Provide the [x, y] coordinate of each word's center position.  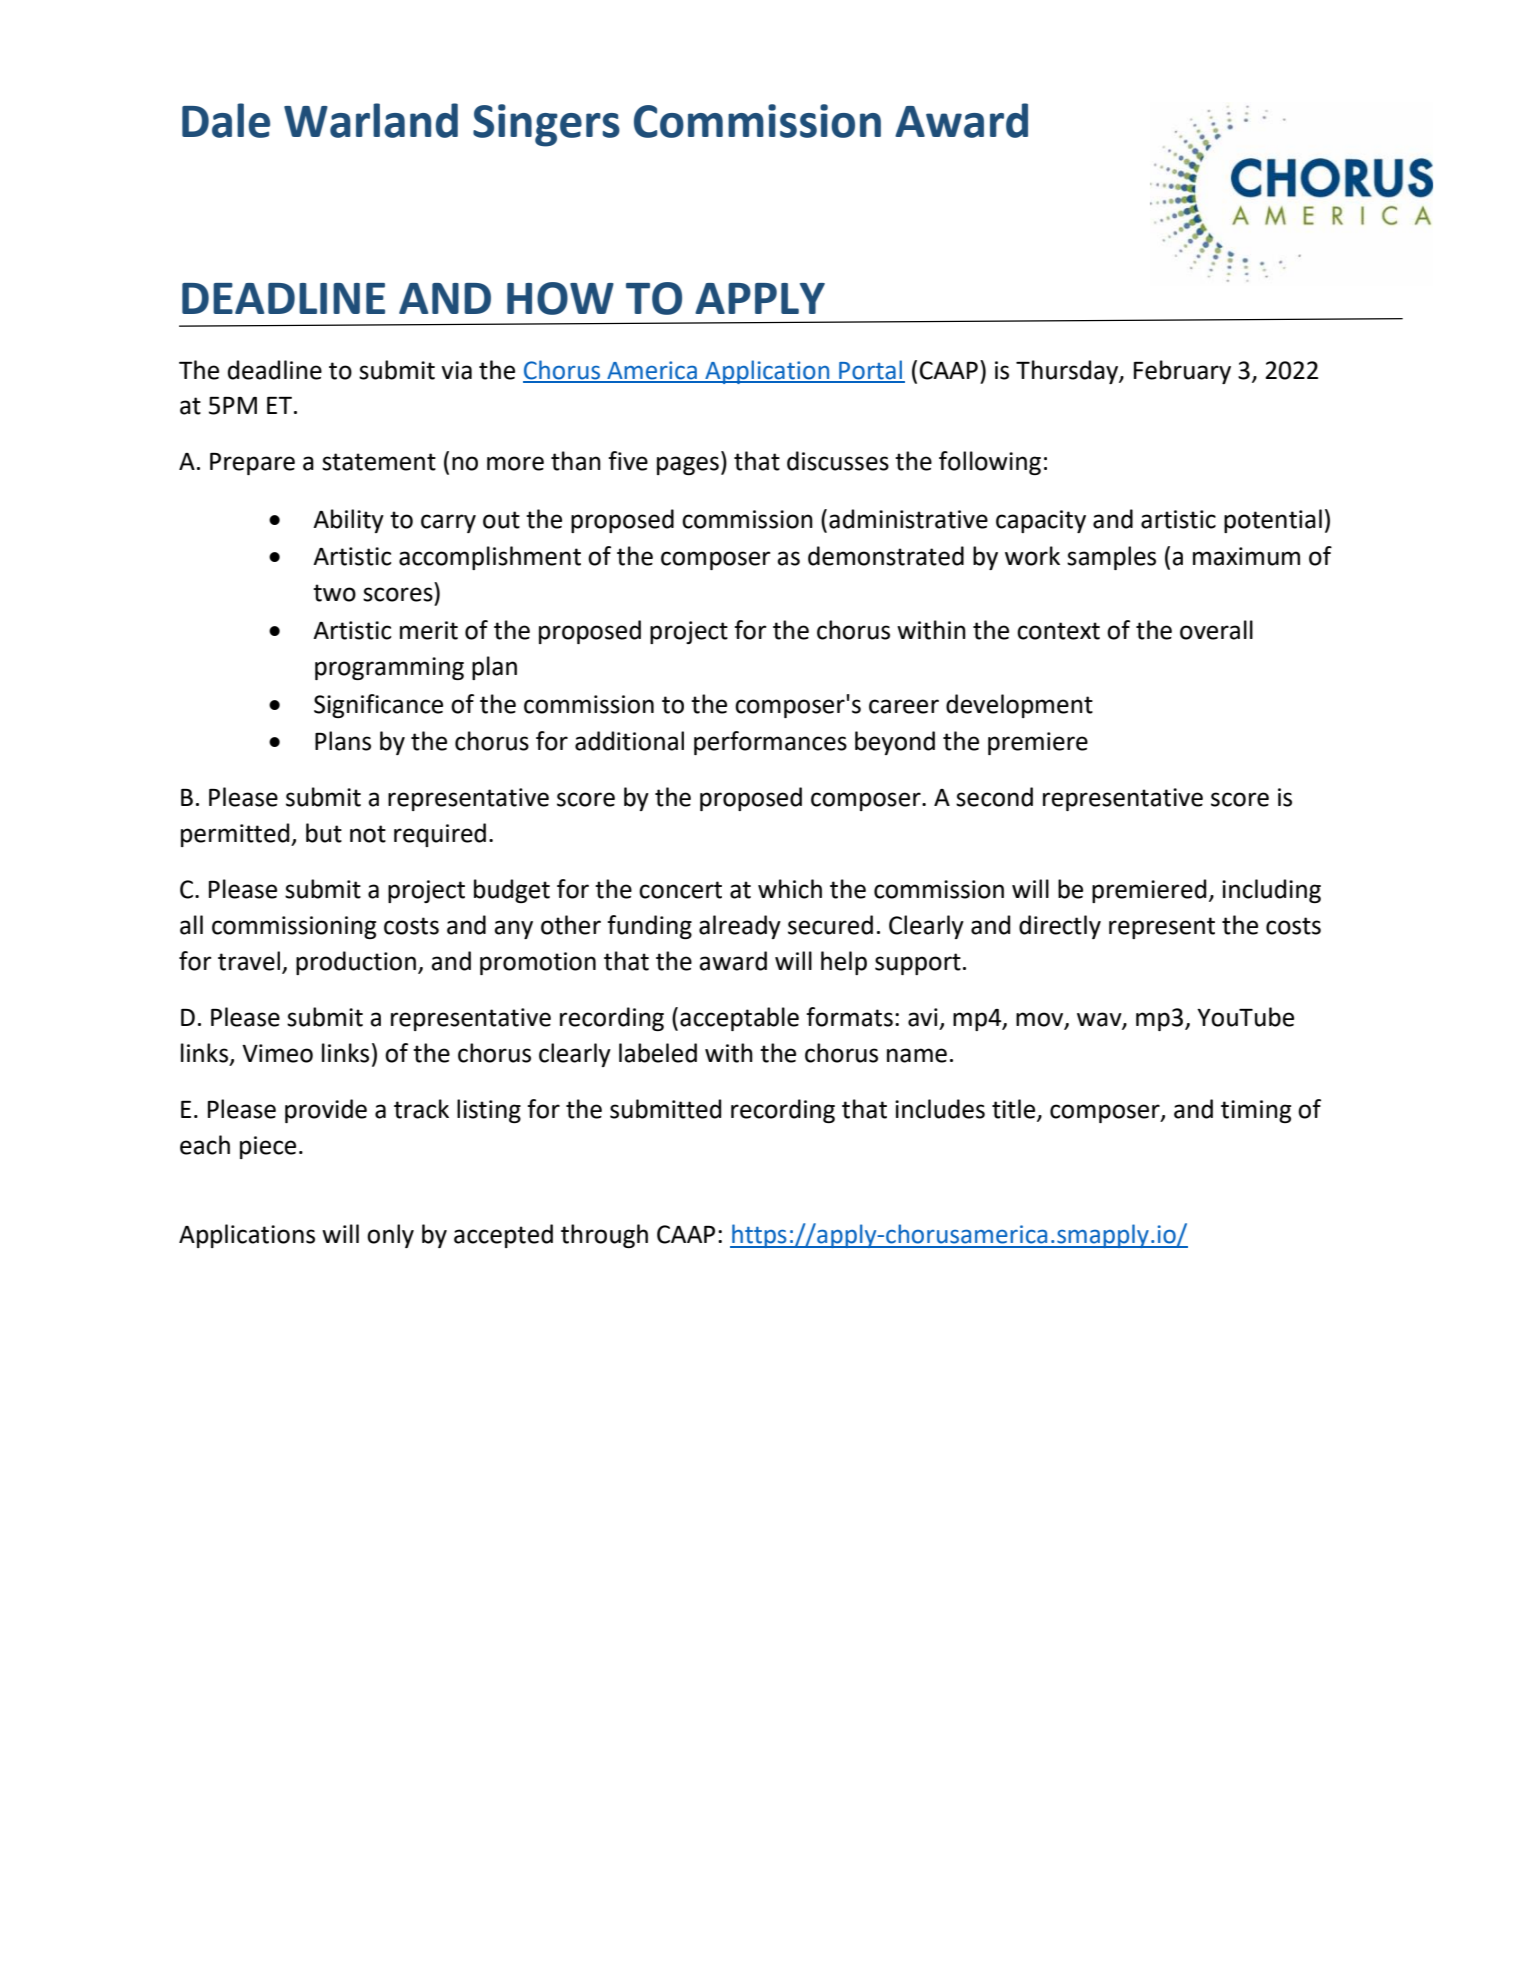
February [1182, 372]
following [990, 463]
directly [1060, 927]
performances [770, 743]
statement [379, 462]
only [390, 1236]
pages [688, 465]
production [356, 963]
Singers [546, 125]
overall [1216, 630]
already [740, 927]
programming [389, 668]
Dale [226, 120]
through [604, 1236]
